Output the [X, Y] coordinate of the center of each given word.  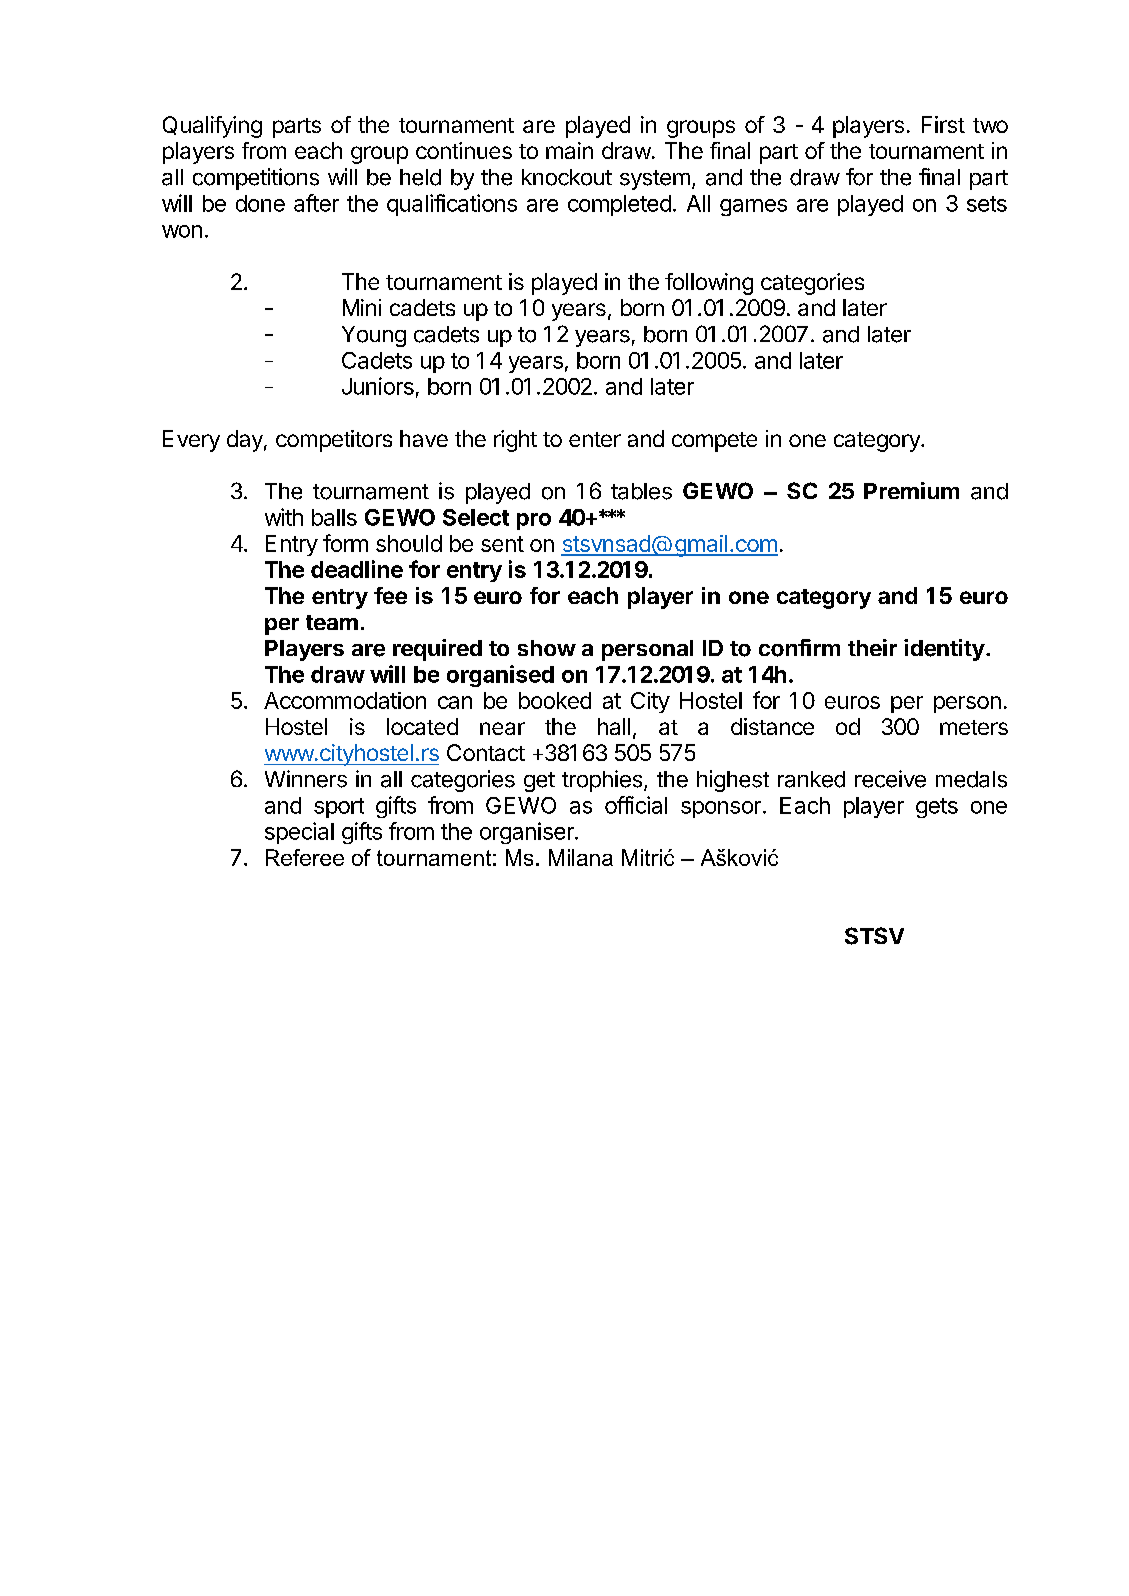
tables [641, 491]
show [547, 648]
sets [987, 204]
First [943, 124]
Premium [911, 490]
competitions [256, 179]
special [299, 833]
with [284, 517]
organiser [528, 833]
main [569, 150]
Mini [362, 307]
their [872, 647]
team [332, 622]
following [709, 284]
